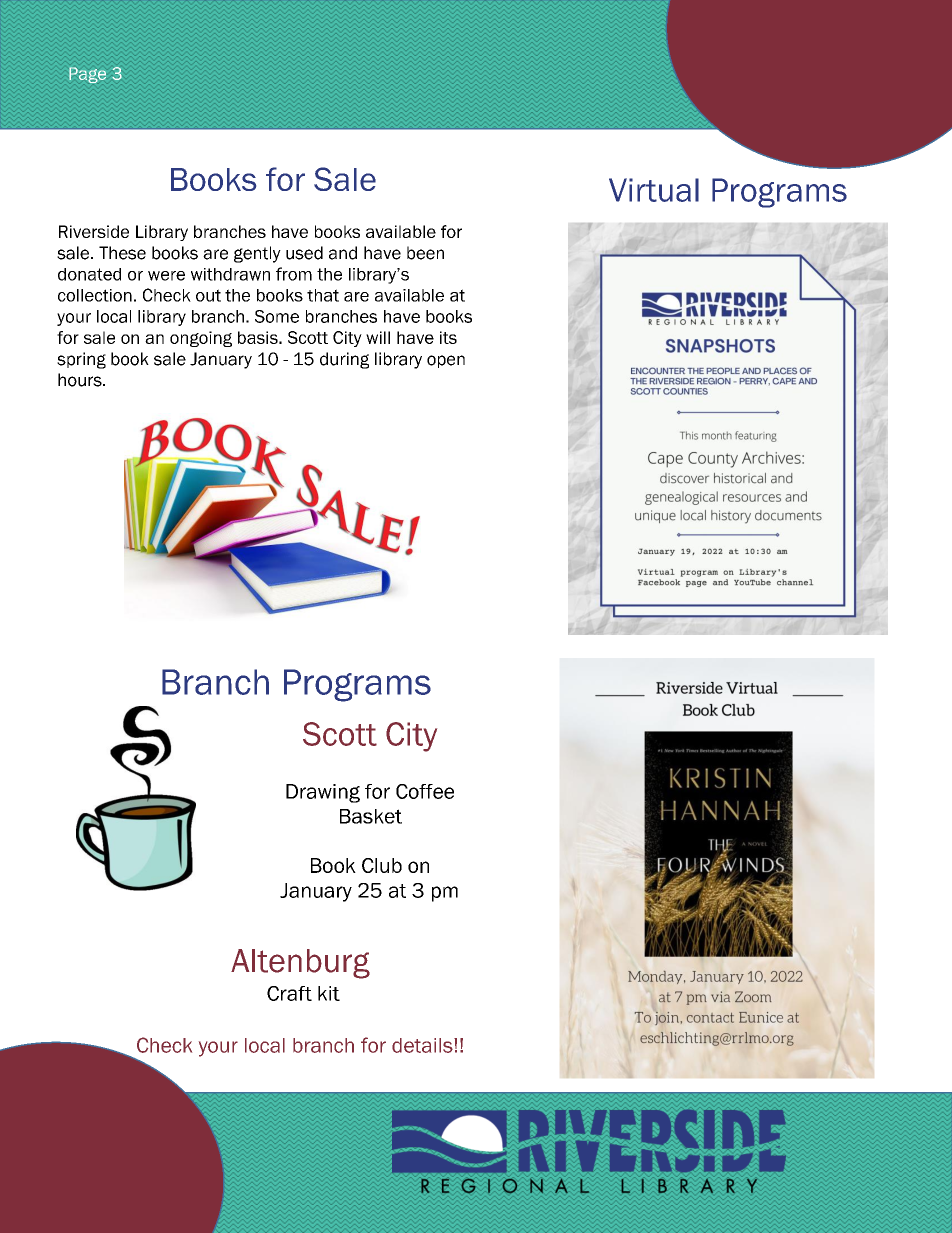 The height and width of the document is (1233, 952). I want to click on hours, so click(81, 380).
